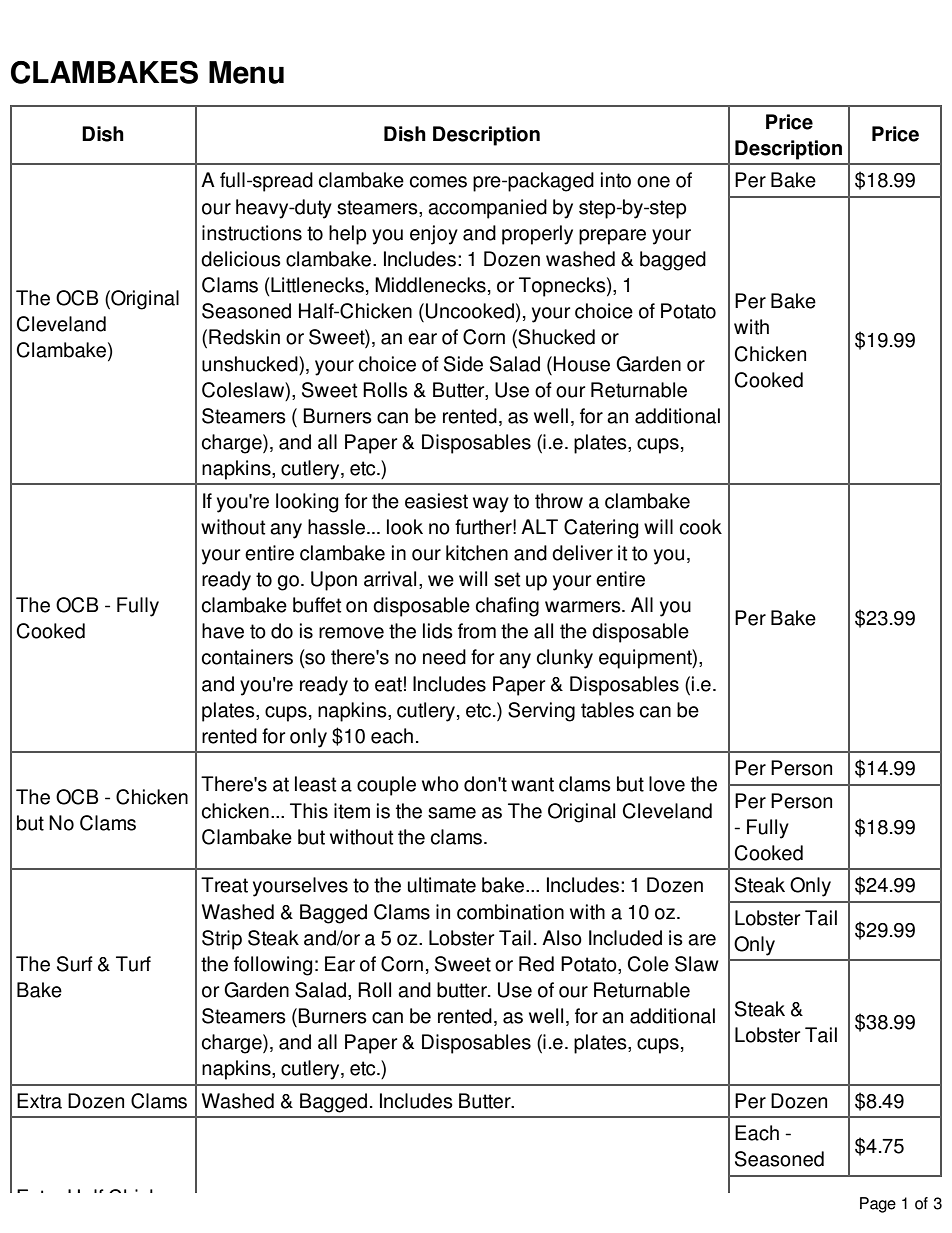 The image size is (952, 1233). I want to click on Side, so click(463, 364).
